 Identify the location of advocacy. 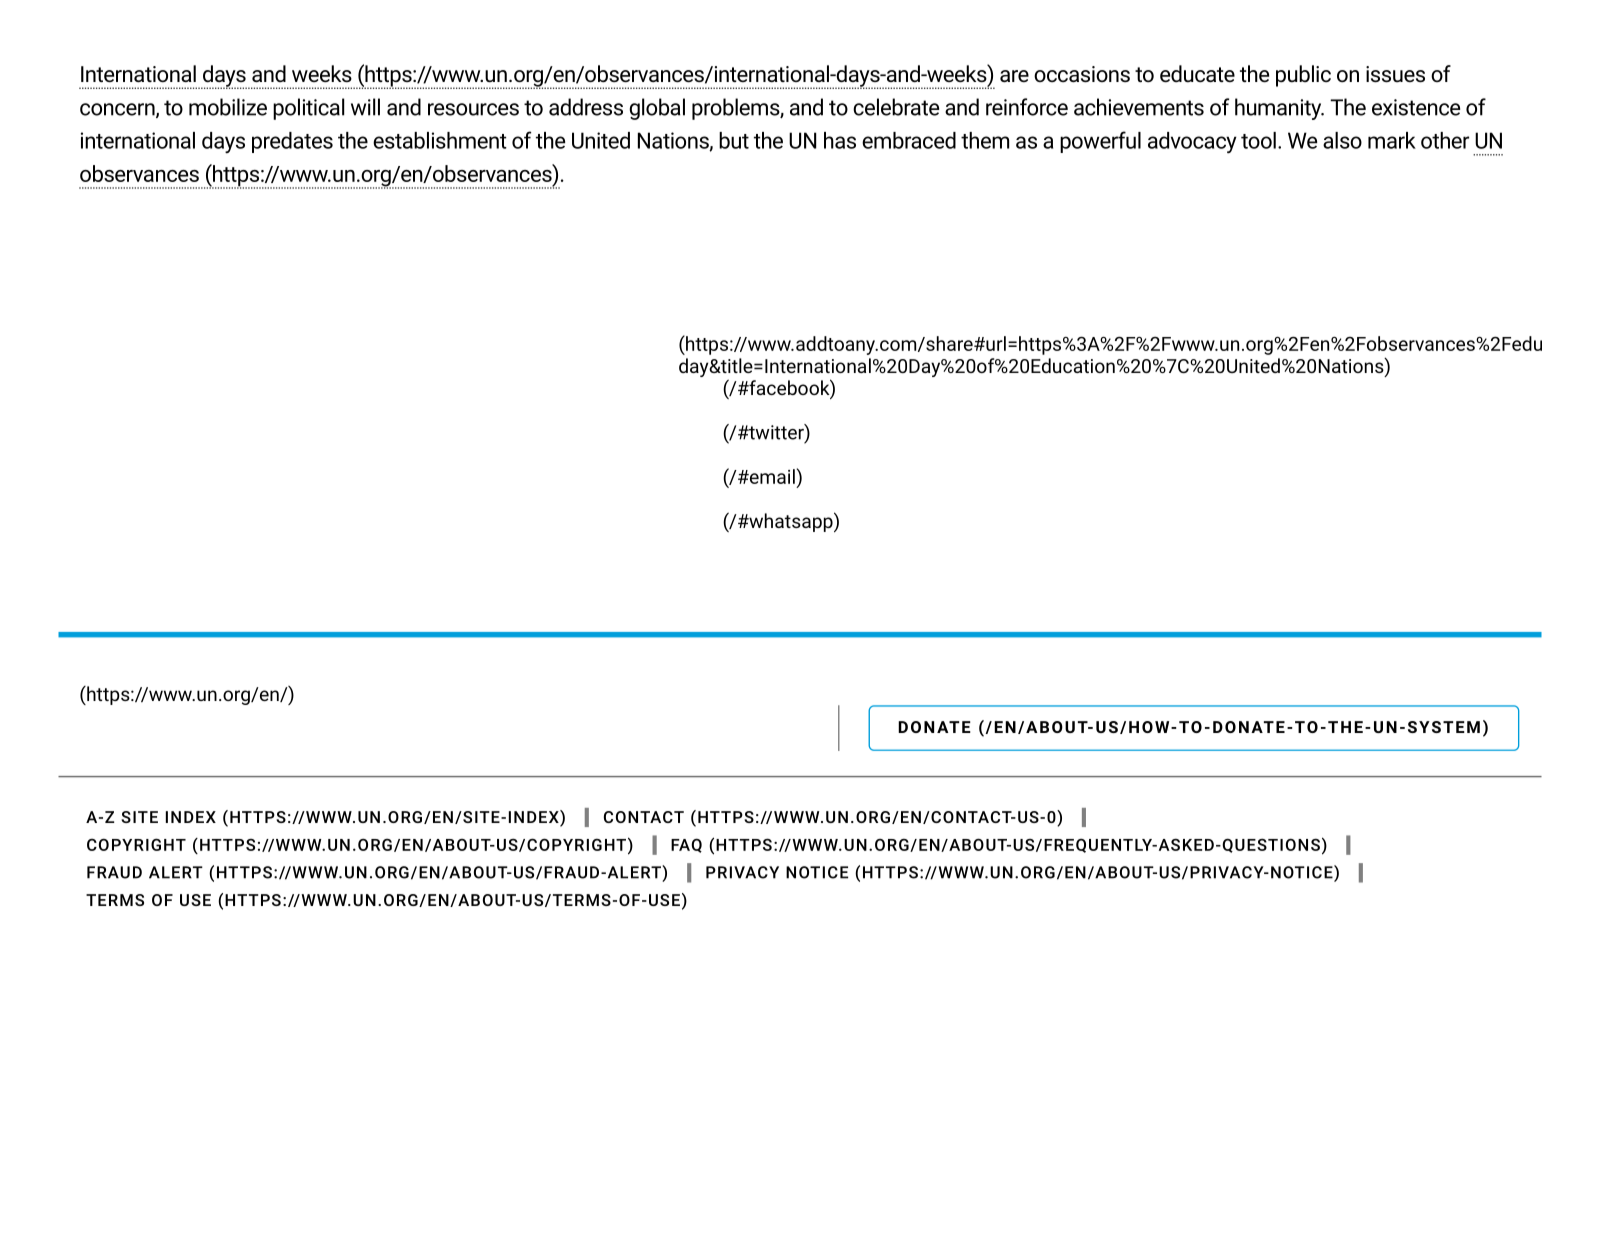
(1192, 142).
